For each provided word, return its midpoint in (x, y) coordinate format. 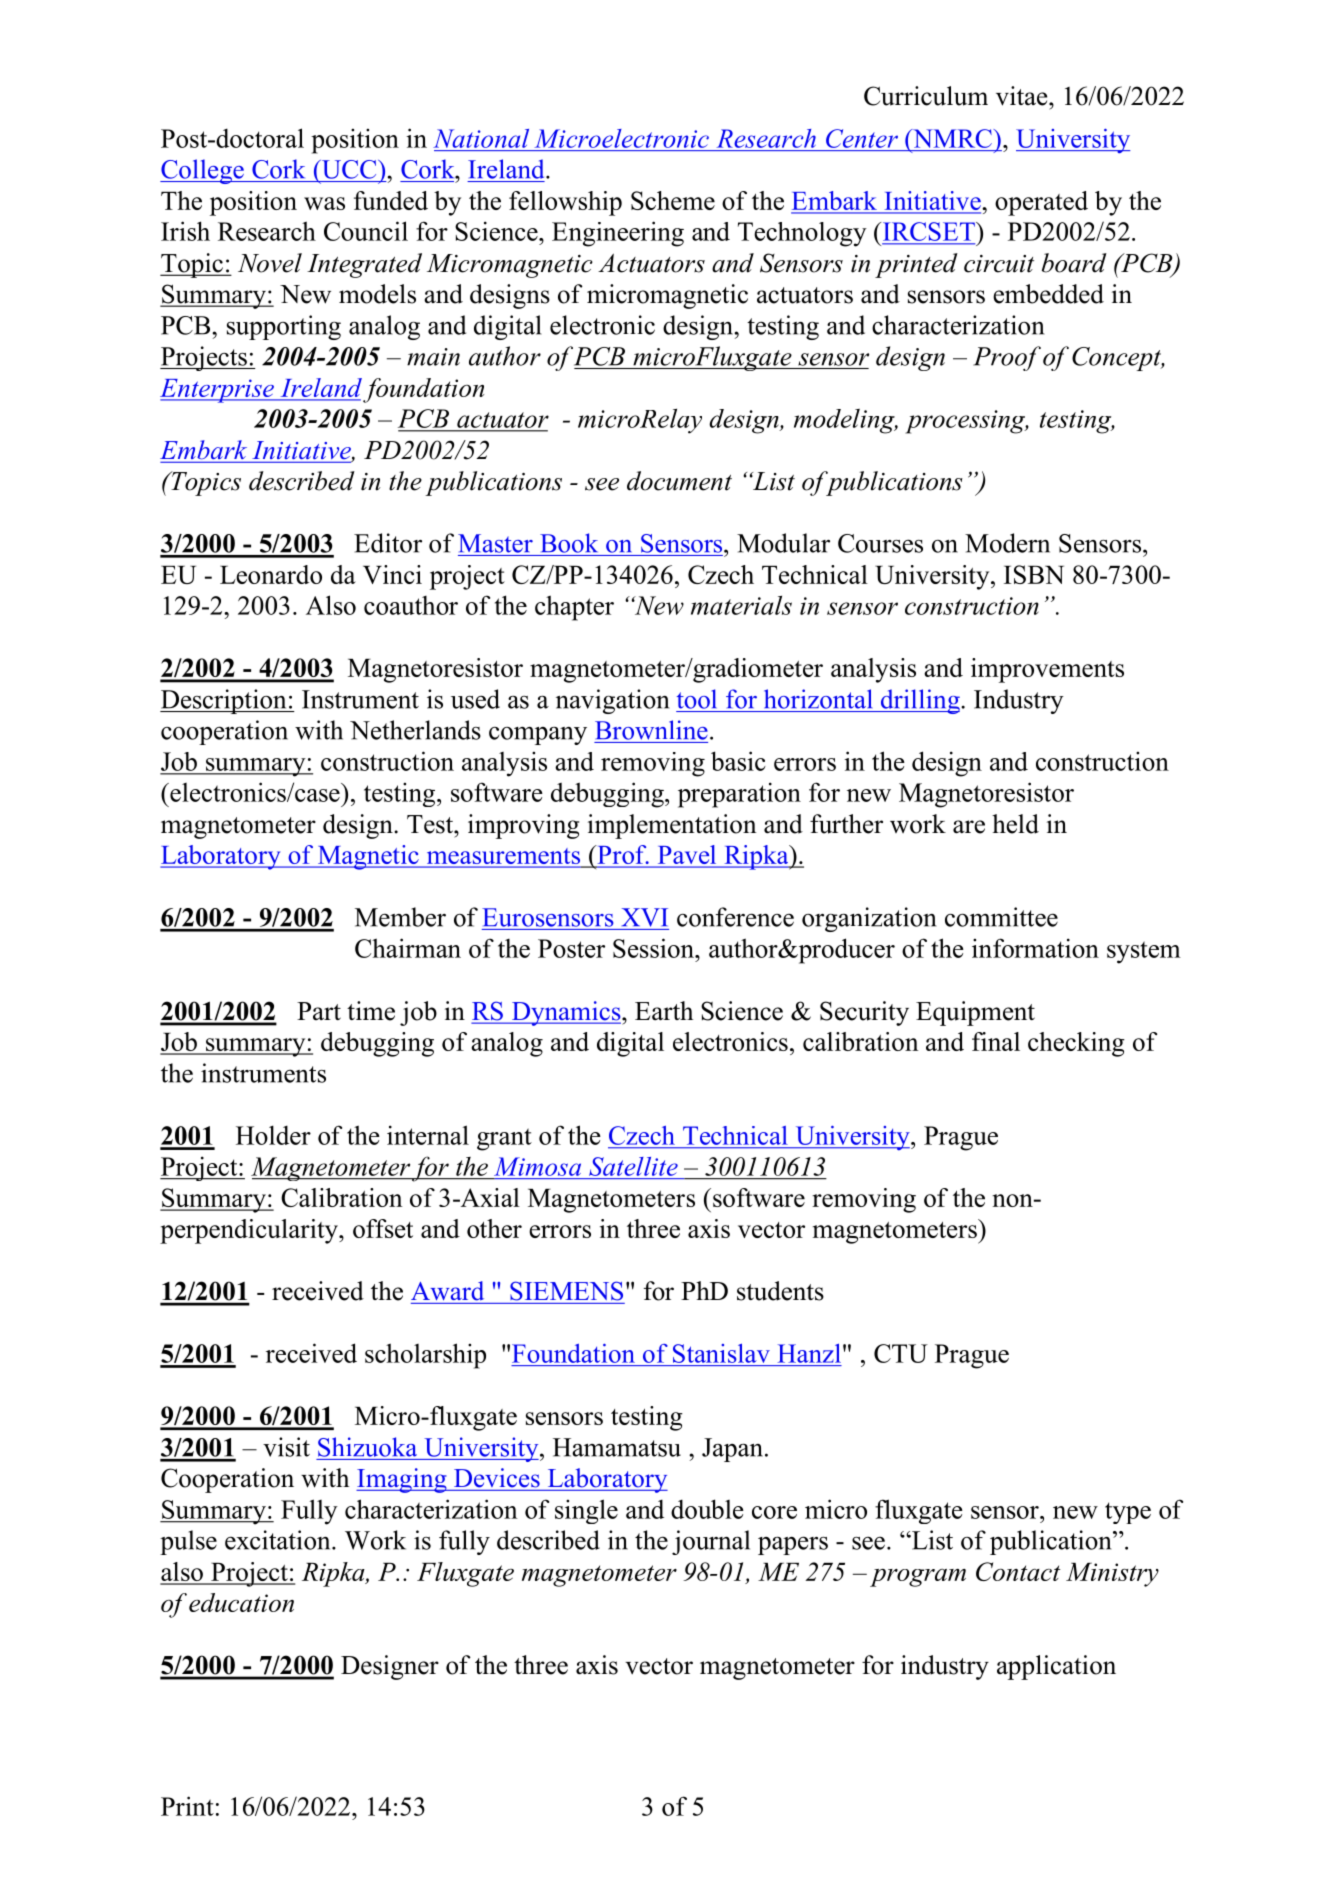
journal (711, 1542)
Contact (1018, 1571)
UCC (349, 169)
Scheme (673, 200)
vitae (1023, 96)
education (241, 1602)
